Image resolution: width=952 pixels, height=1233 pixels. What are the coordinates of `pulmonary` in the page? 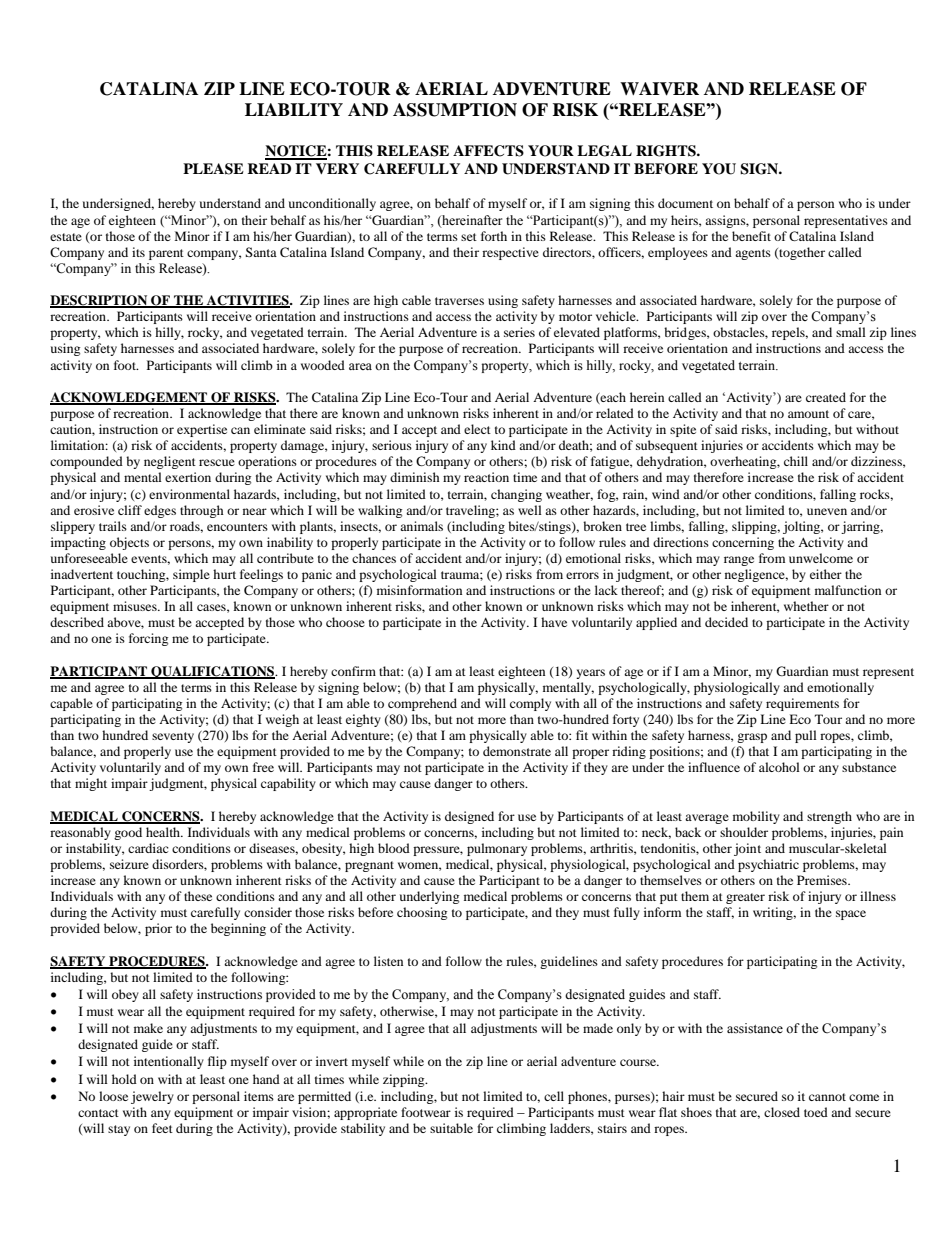 It's located at (497, 849).
